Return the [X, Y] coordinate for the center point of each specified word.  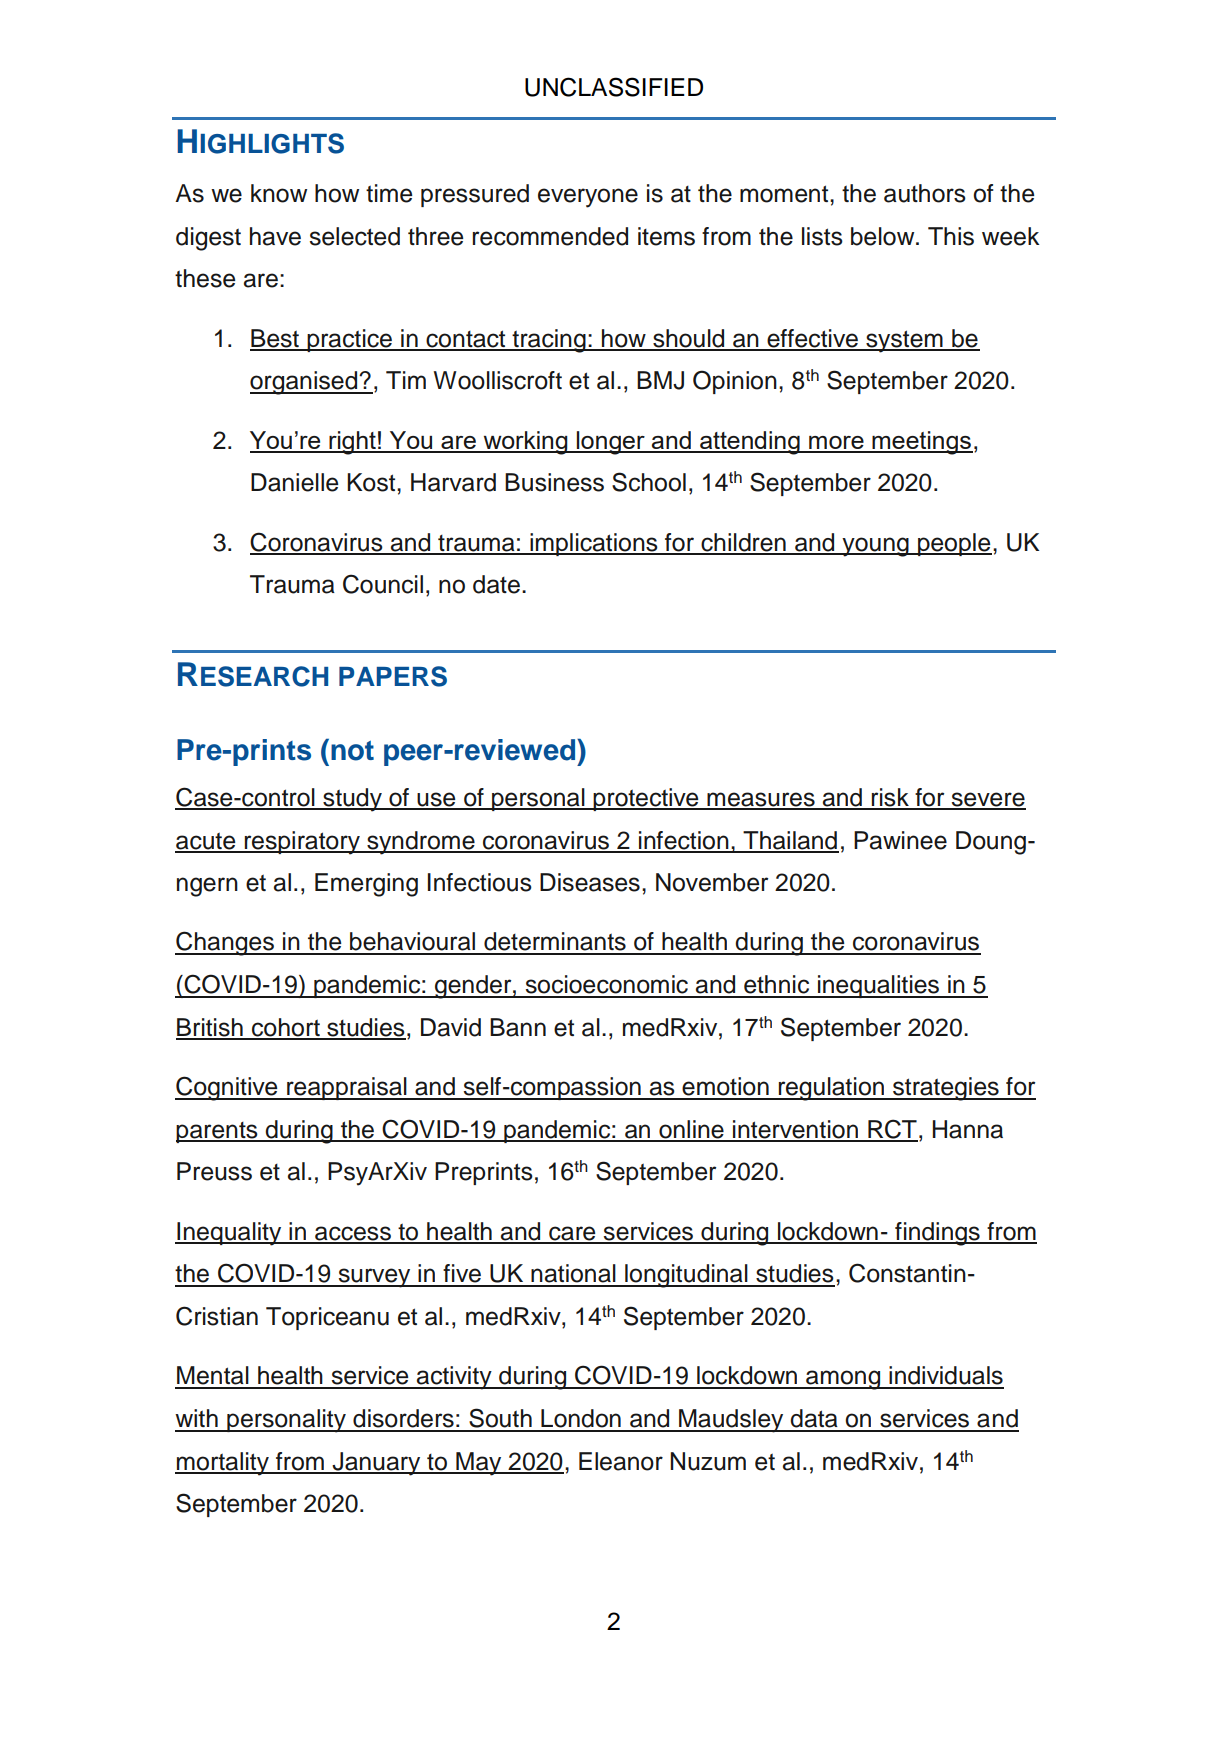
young [875, 547]
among [843, 1380]
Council [383, 584]
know [279, 193]
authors [925, 193]
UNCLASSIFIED [614, 87]
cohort [286, 1028]
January [376, 1464]
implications [594, 544]
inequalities [878, 986]
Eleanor [621, 1461]
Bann [518, 1027]
